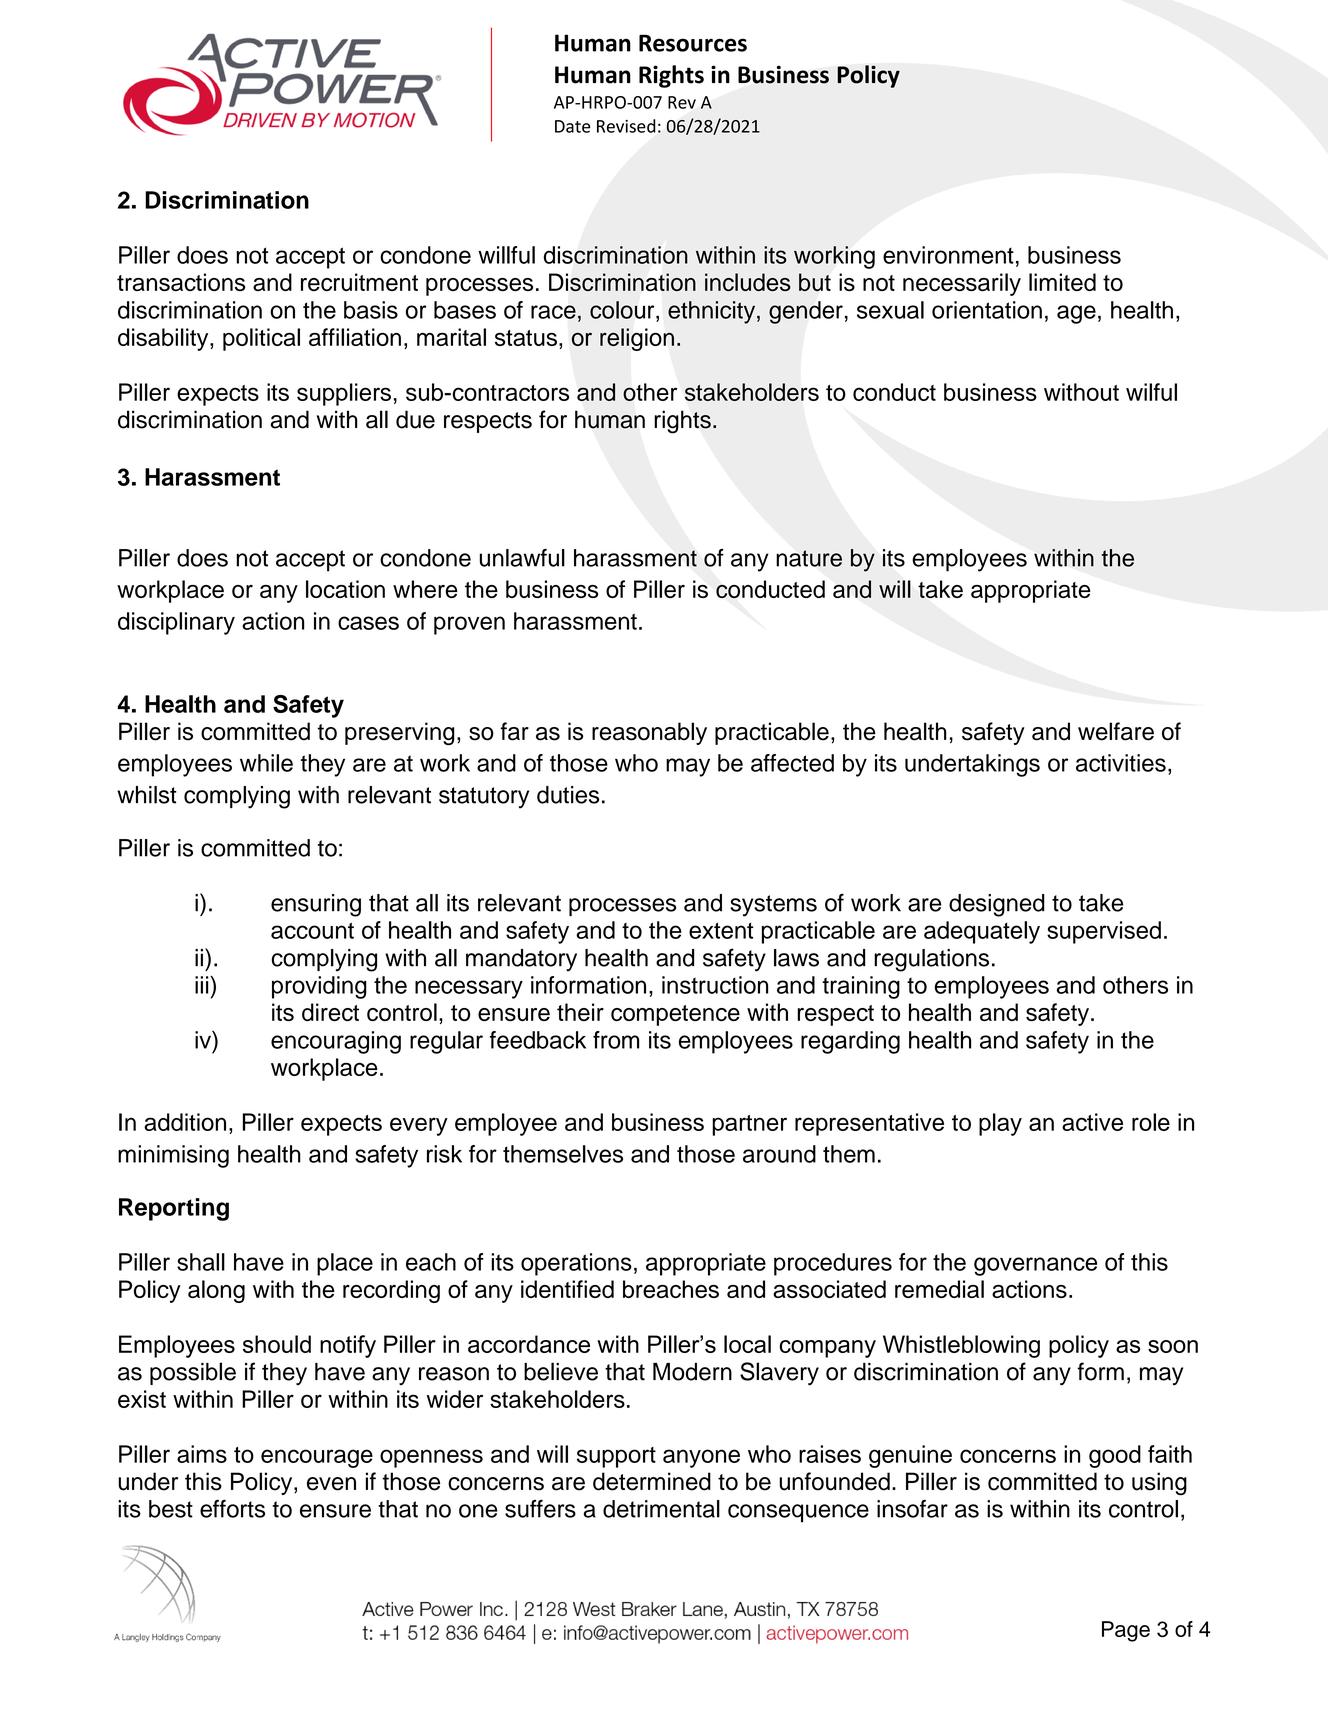 The width and height of the screenshot is (1328, 1718). What do you see at coordinates (576, 1264) in the screenshot?
I see `operations` at bounding box center [576, 1264].
